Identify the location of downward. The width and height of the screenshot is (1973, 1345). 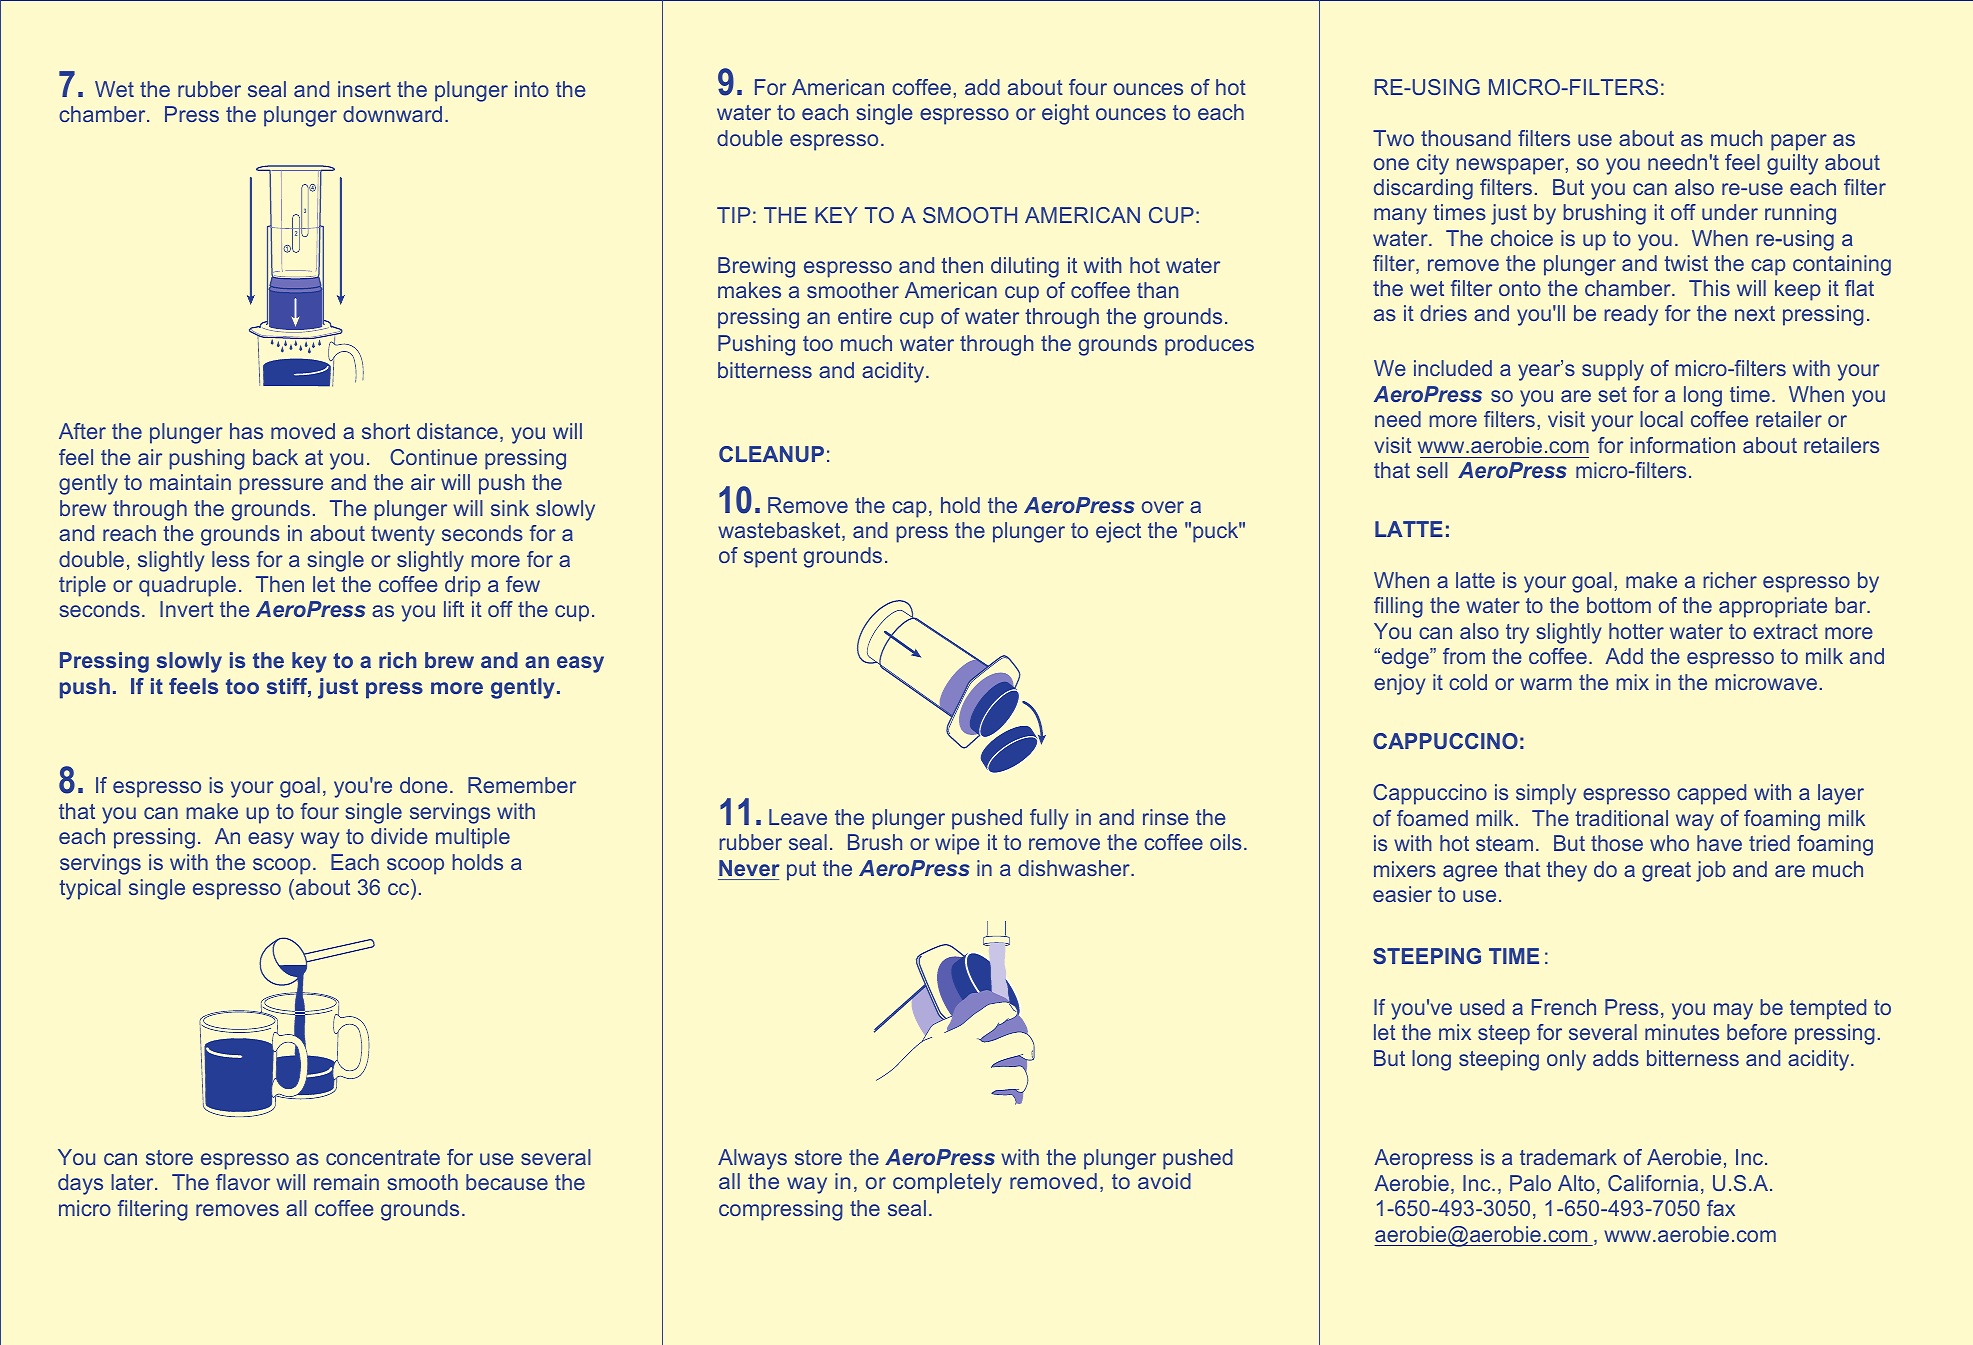
(392, 114).
